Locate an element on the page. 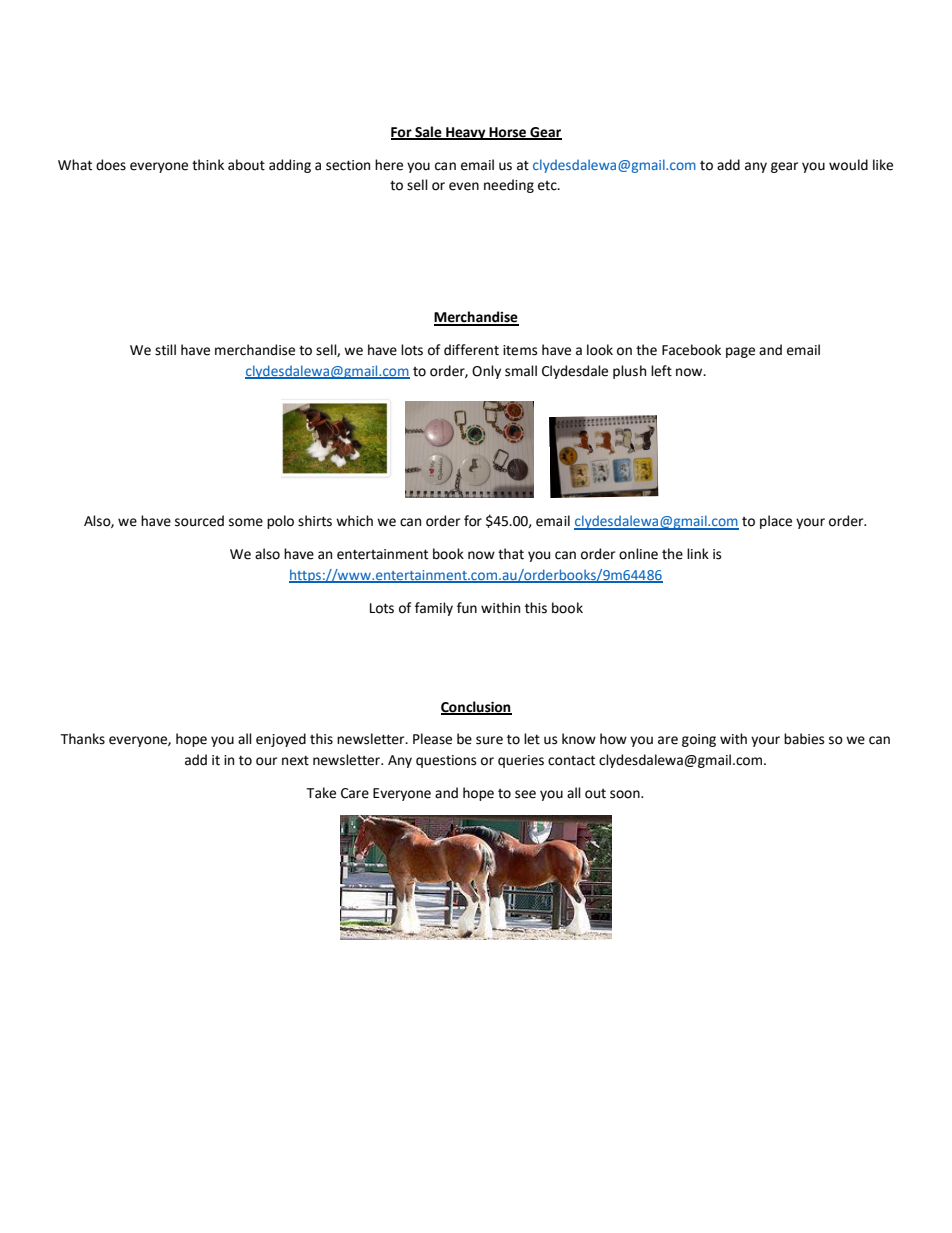 The height and width of the page is (1233, 952). link is located at coordinates (698, 553).
